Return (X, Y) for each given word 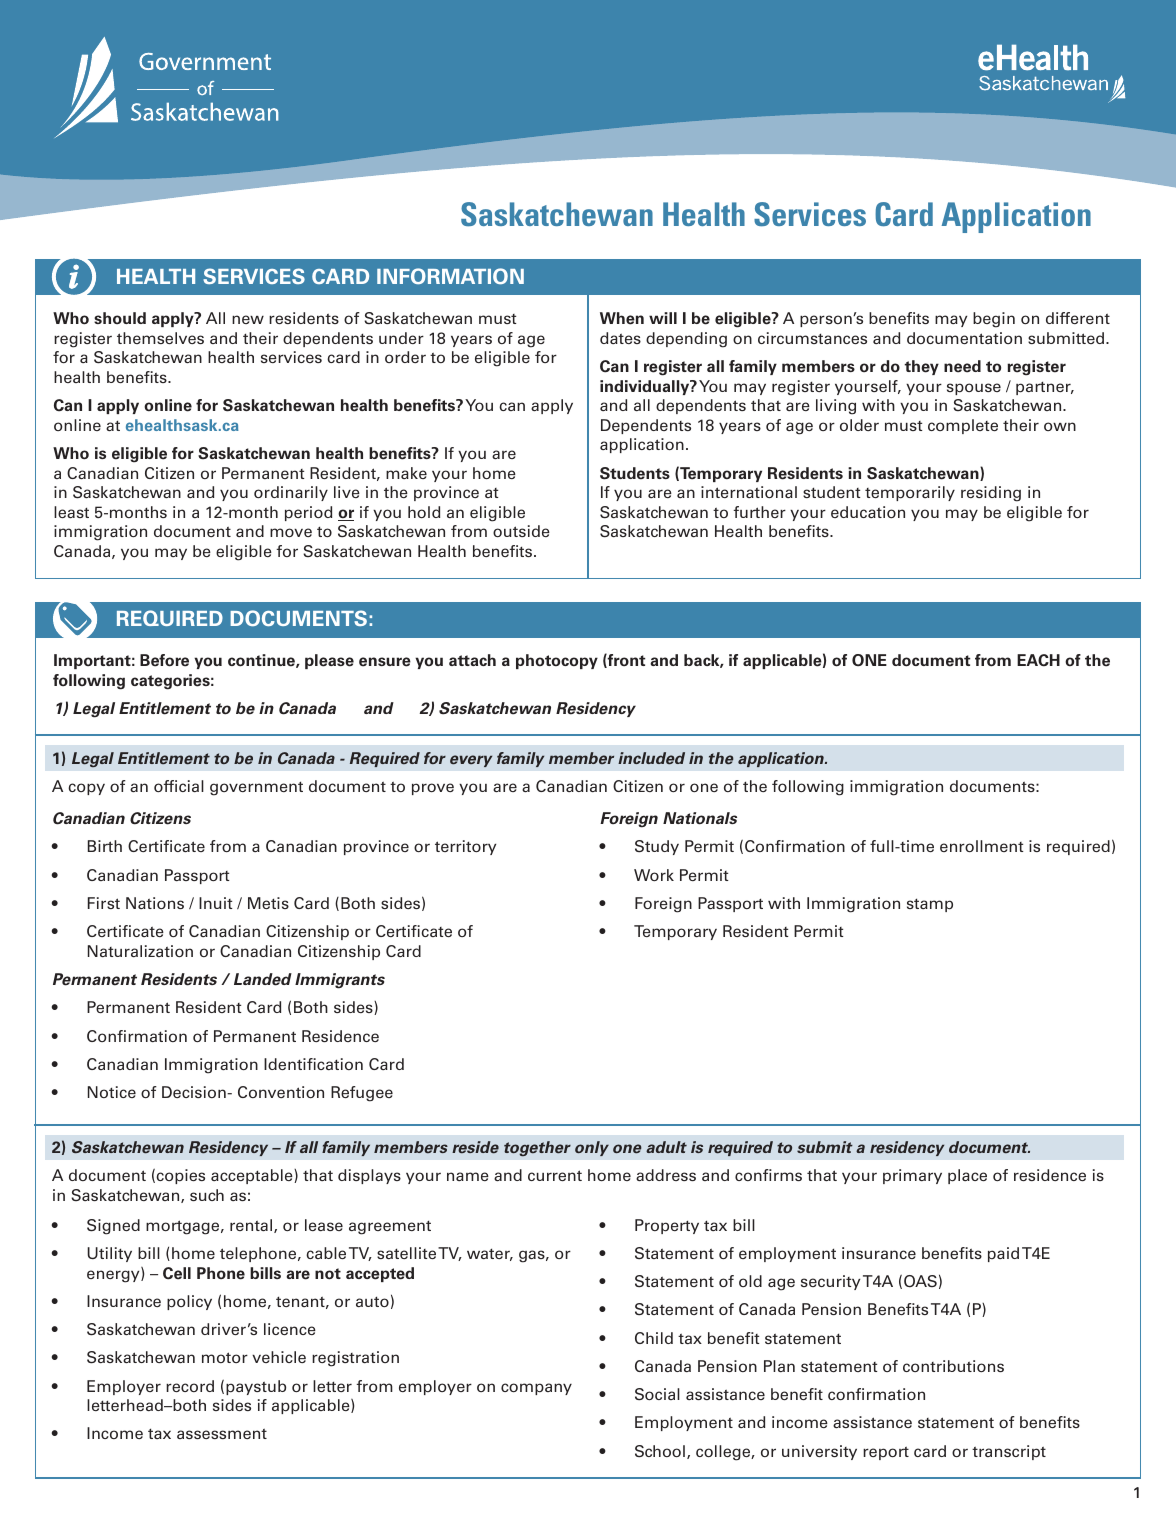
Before (164, 660)
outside (521, 531)
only (592, 1148)
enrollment (981, 846)
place (967, 1176)
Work (654, 875)
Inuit (215, 903)
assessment (222, 1434)
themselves (160, 338)
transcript (1009, 1452)
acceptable (253, 1176)
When (622, 318)
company (536, 1389)
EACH (1038, 660)
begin (994, 320)
